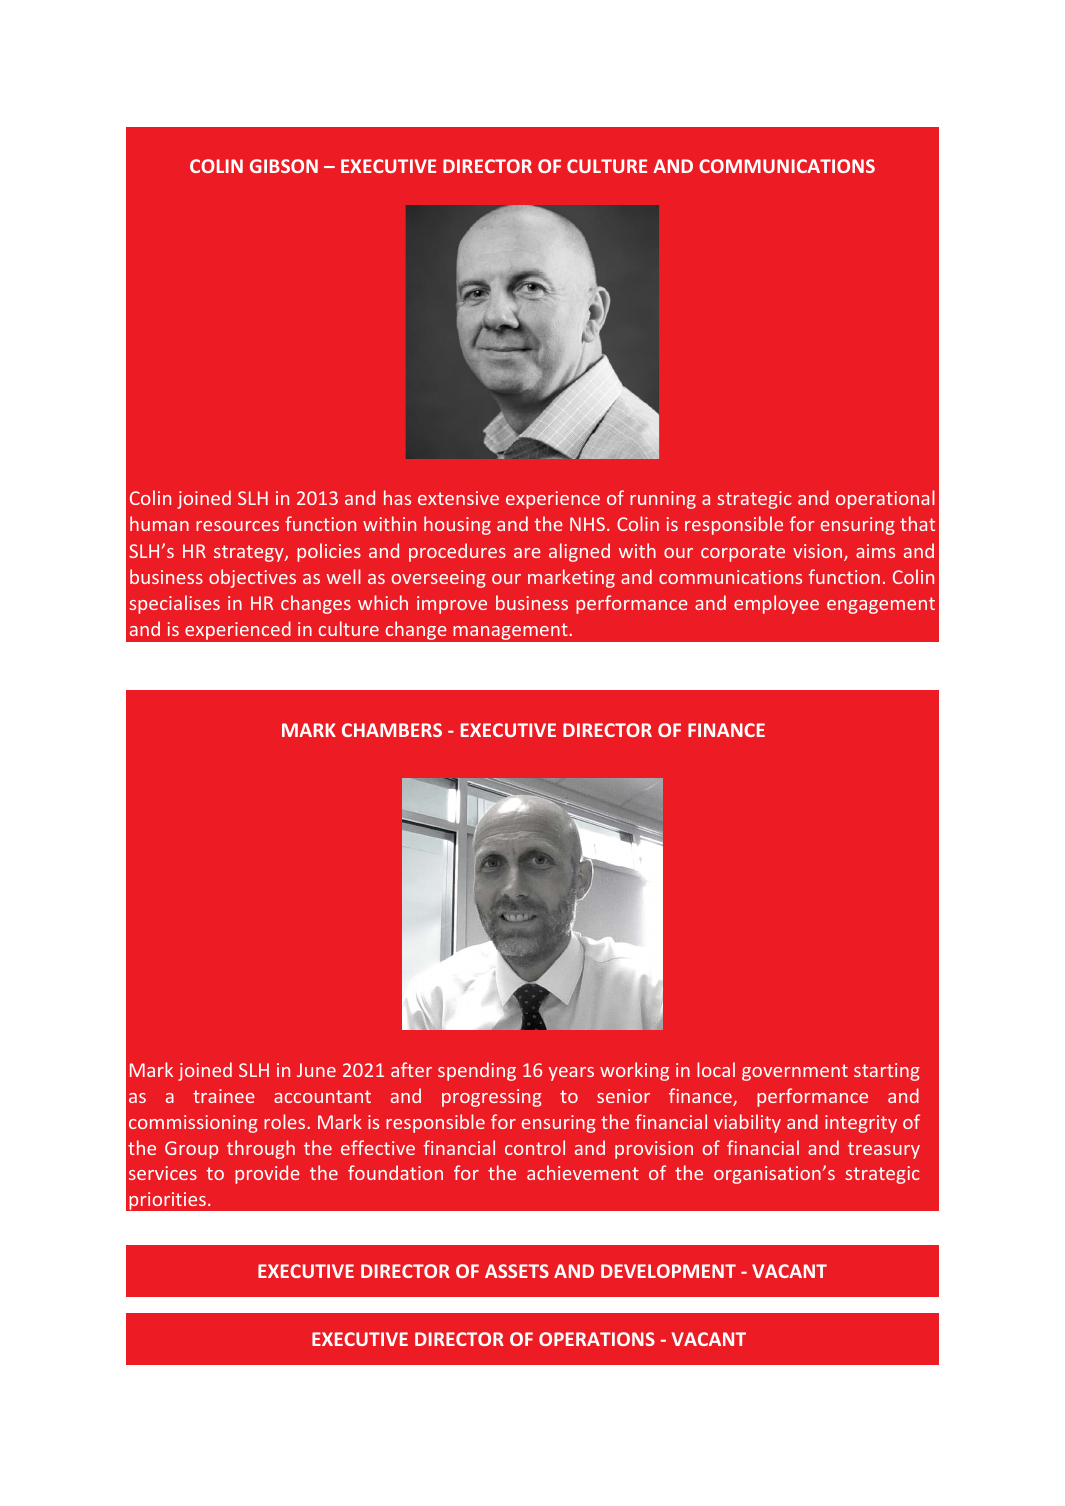 The width and height of the screenshot is (1065, 1506). What do you see at coordinates (885, 499) in the screenshot?
I see `operational` at bounding box center [885, 499].
